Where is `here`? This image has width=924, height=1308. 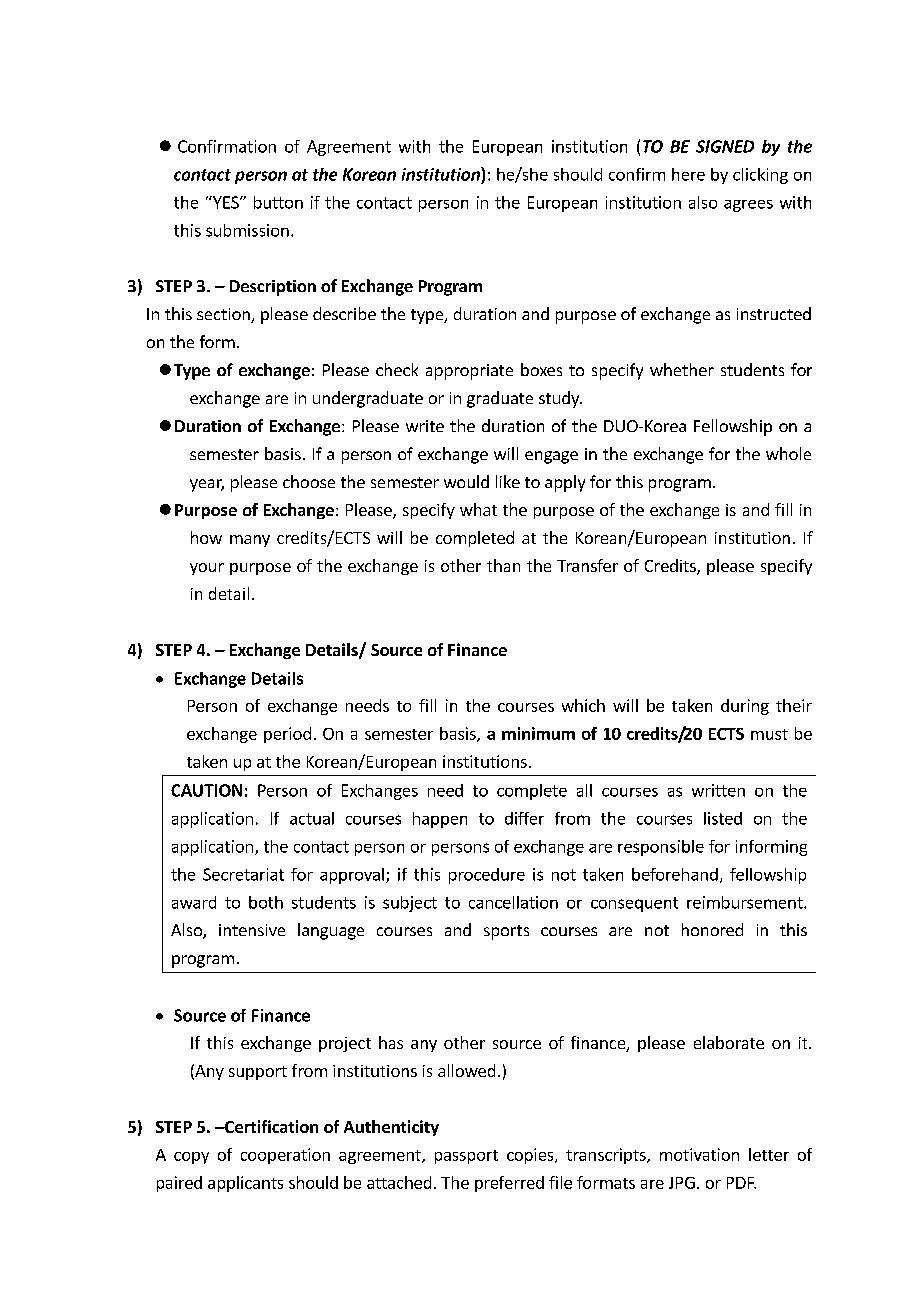
here is located at coordinates (688, 174).
